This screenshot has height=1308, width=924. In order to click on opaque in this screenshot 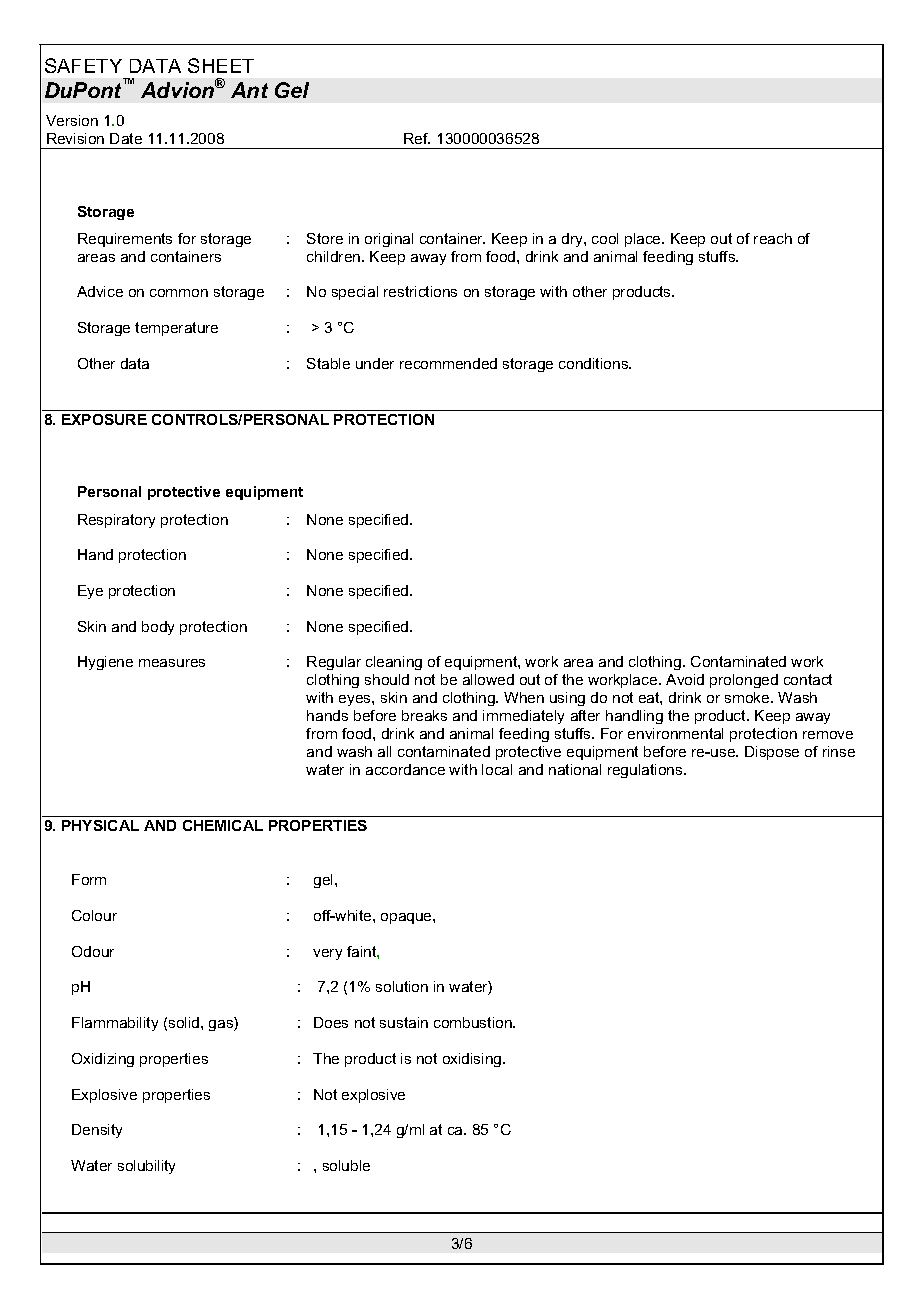, I will do `click(407, 918)`.
